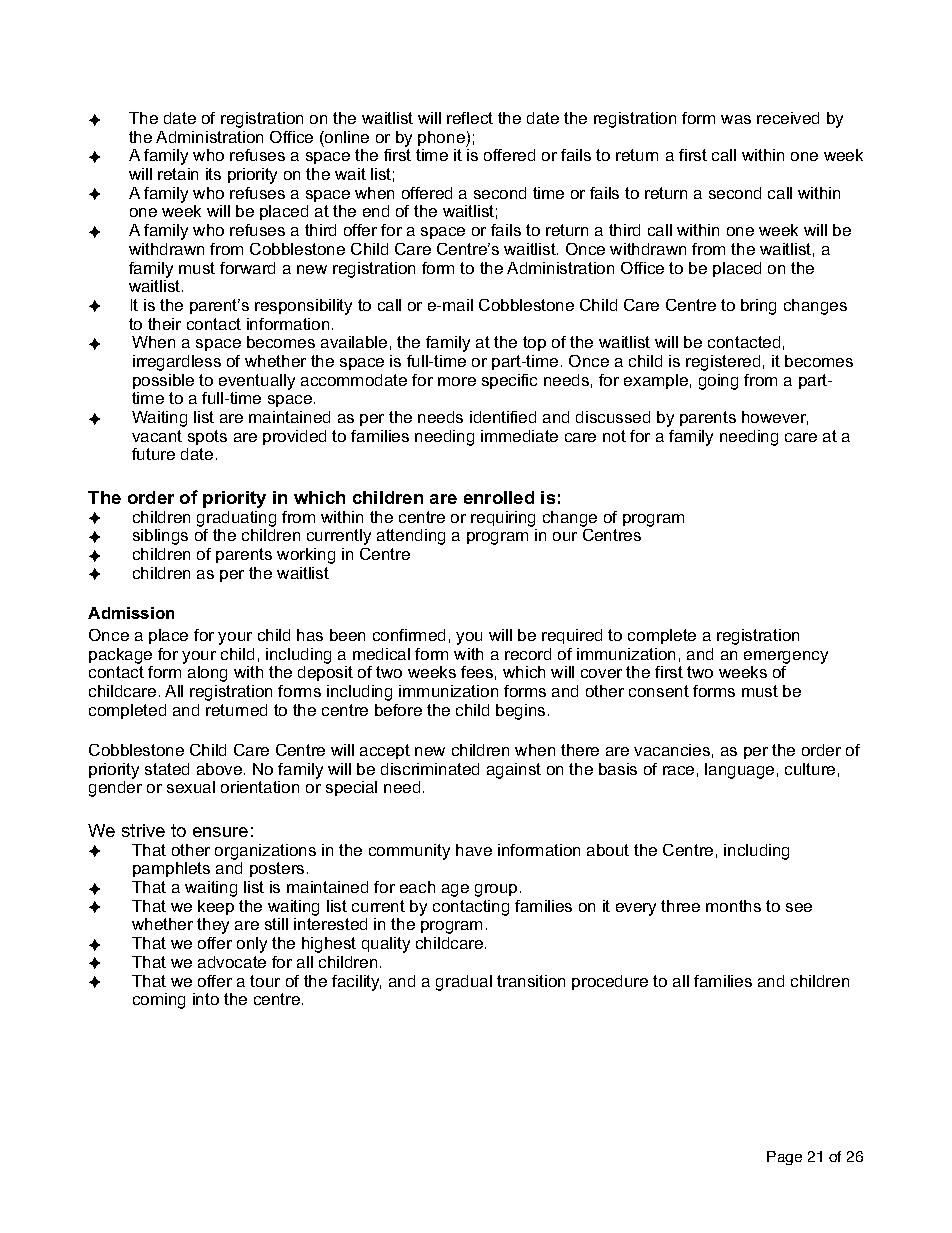 The image size is (952, 1233). Describe the element at coordinates (733, 906) in the page. I see `months` at that location.
